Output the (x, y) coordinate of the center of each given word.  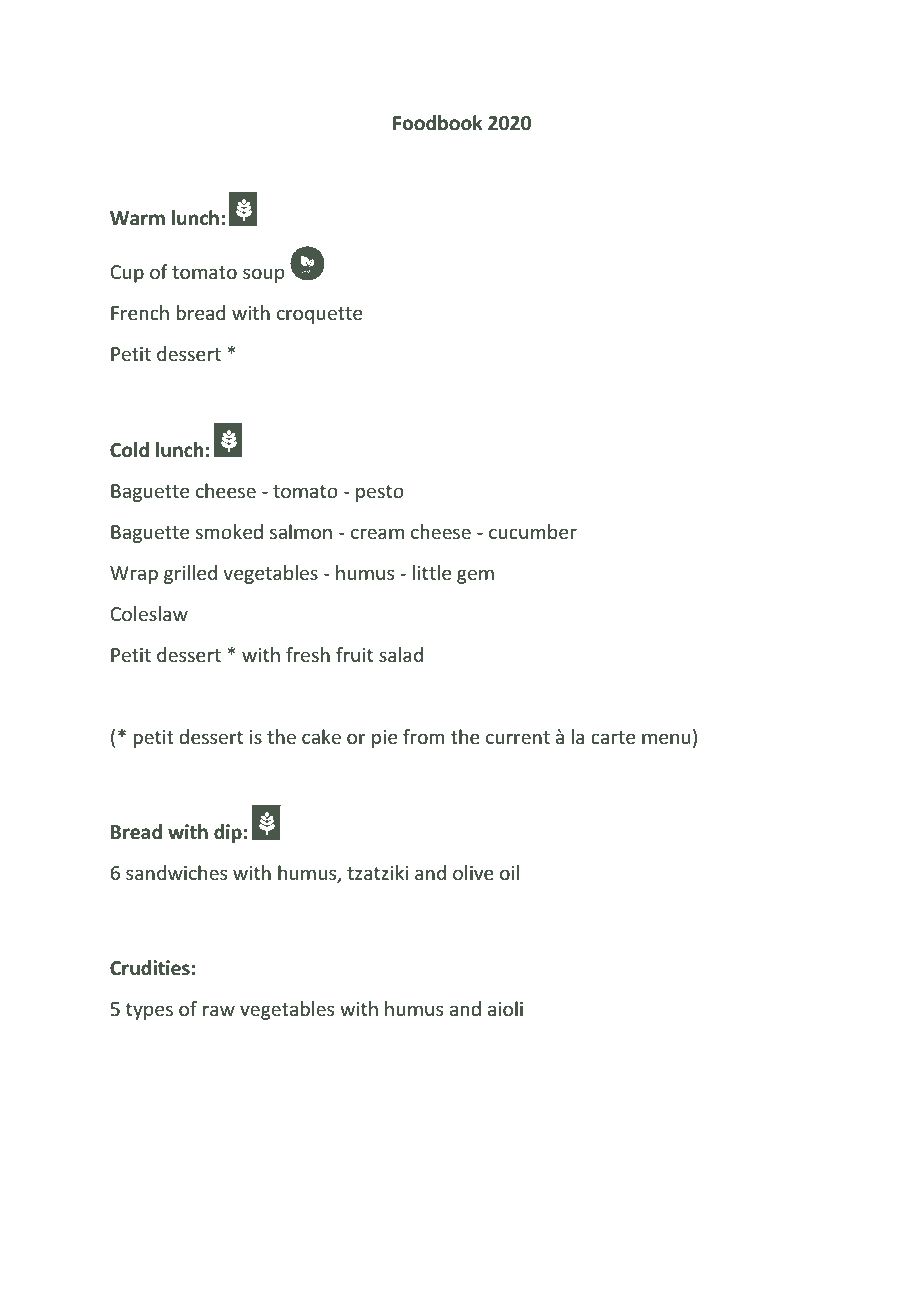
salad (401, 654)
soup (263, 275)
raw (219, 1010)
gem (475, 576)
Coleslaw (149, 613)
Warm (137, 218)
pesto (380, 493)
